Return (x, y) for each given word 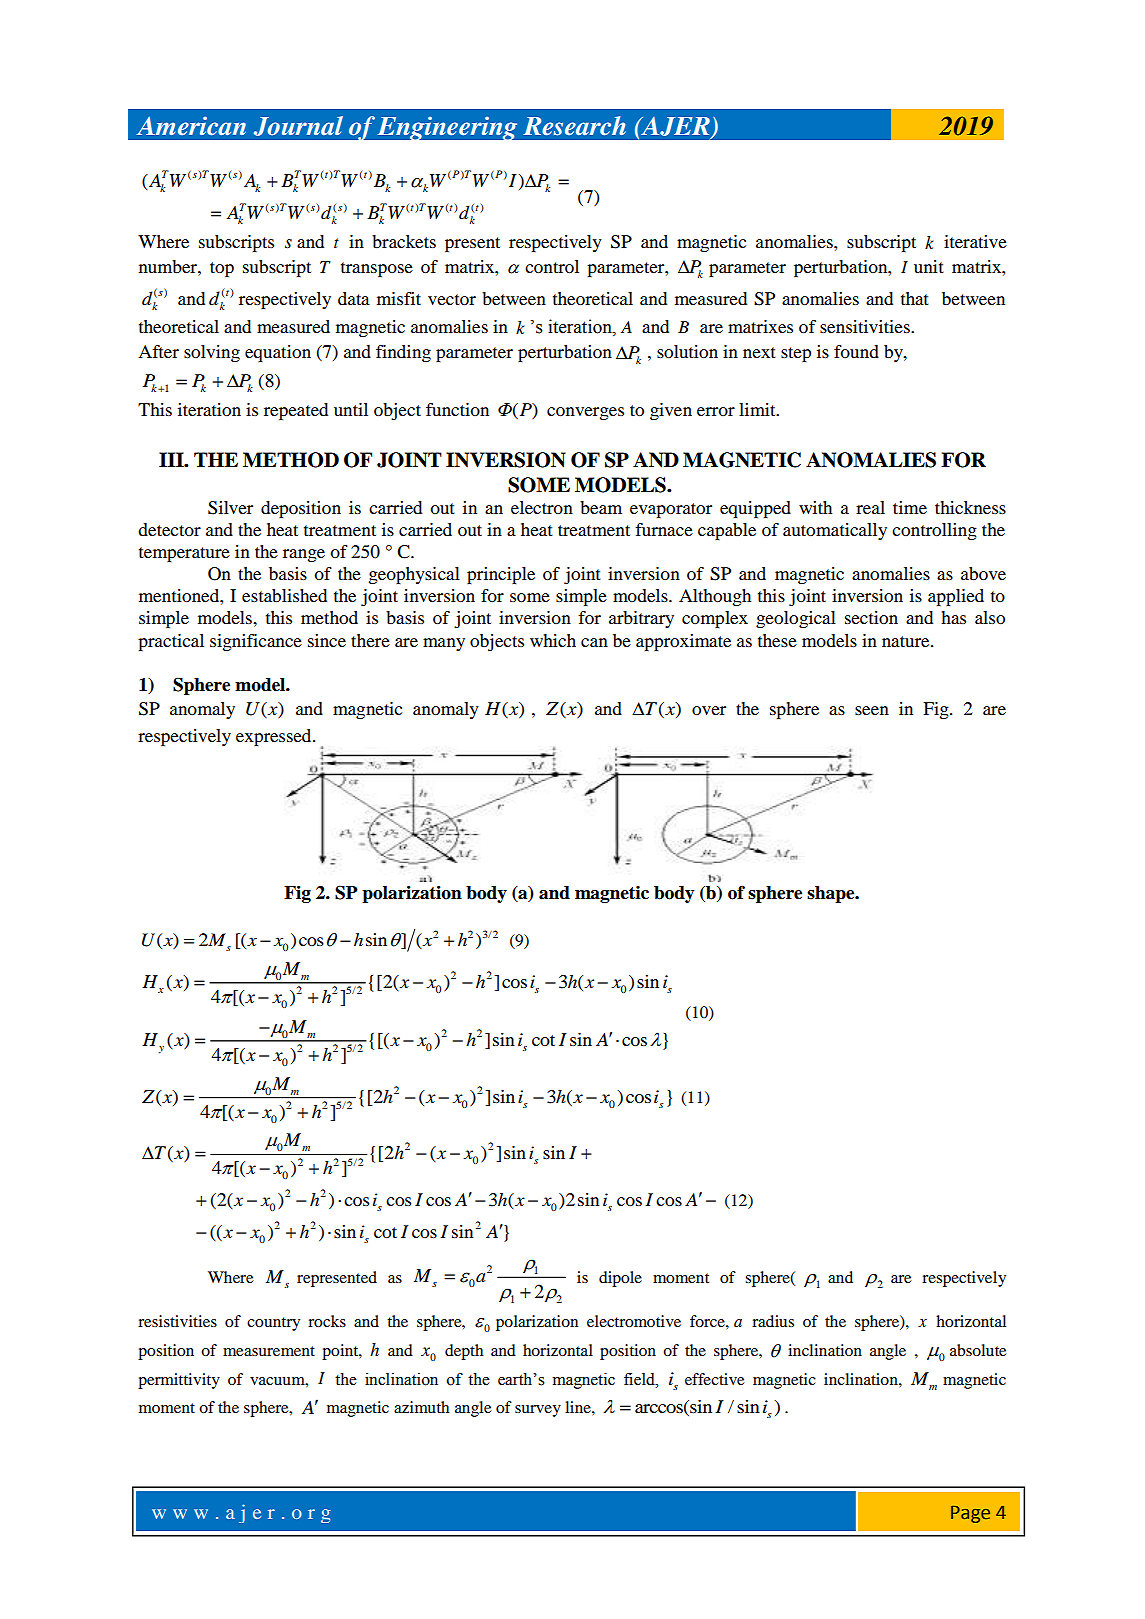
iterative (975, 241)
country (273, 1324)
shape (832, 894)
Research (574, 126)
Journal (298, 126)
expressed (275, 737)
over (709, 710)
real (870, 507)
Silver (230, 508)
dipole (620, 1279)
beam (601, 507)
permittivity (179, 1381)
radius (773, 1321)
